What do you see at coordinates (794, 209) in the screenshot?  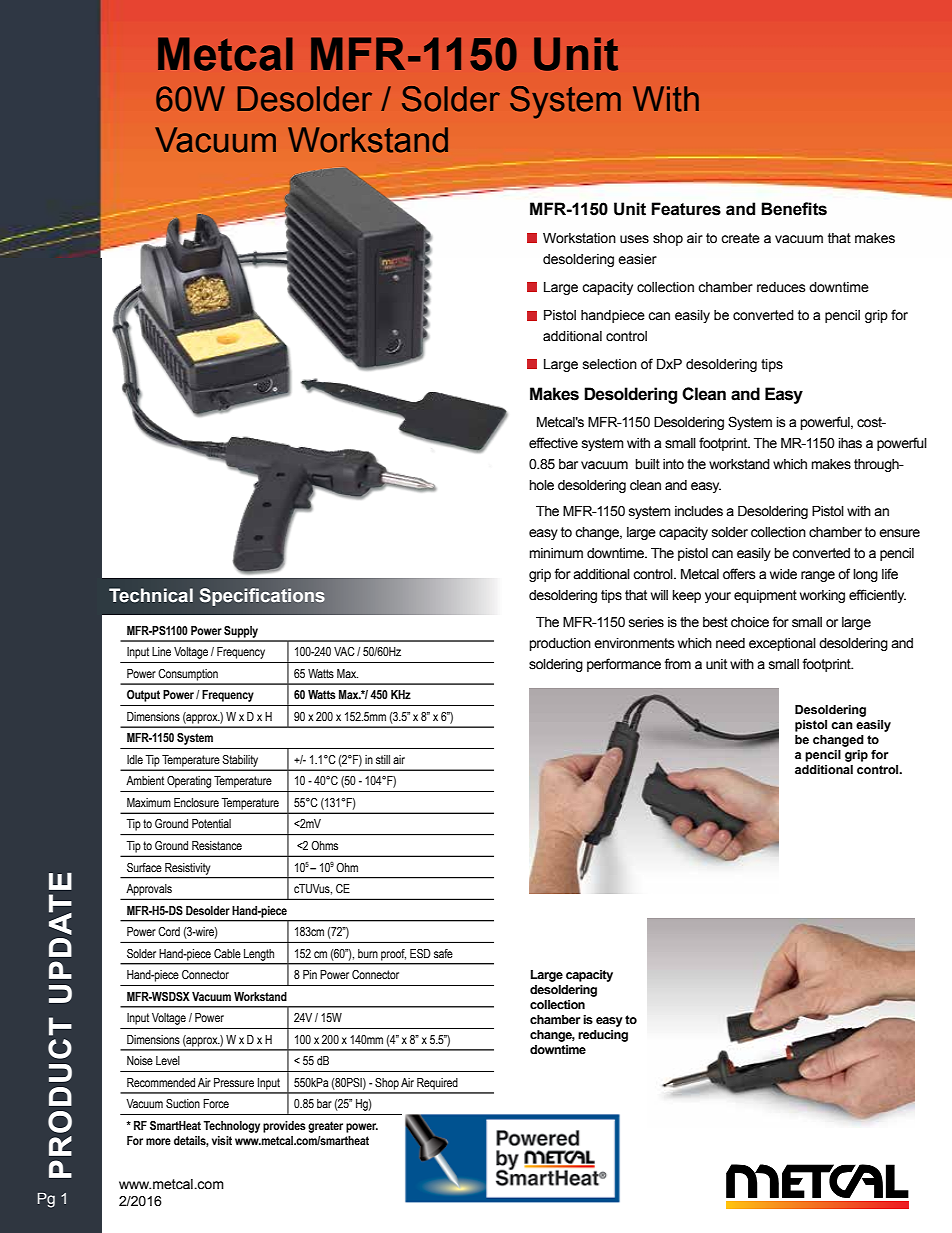 I see `Benefits` at bounding box center [794, 209].
